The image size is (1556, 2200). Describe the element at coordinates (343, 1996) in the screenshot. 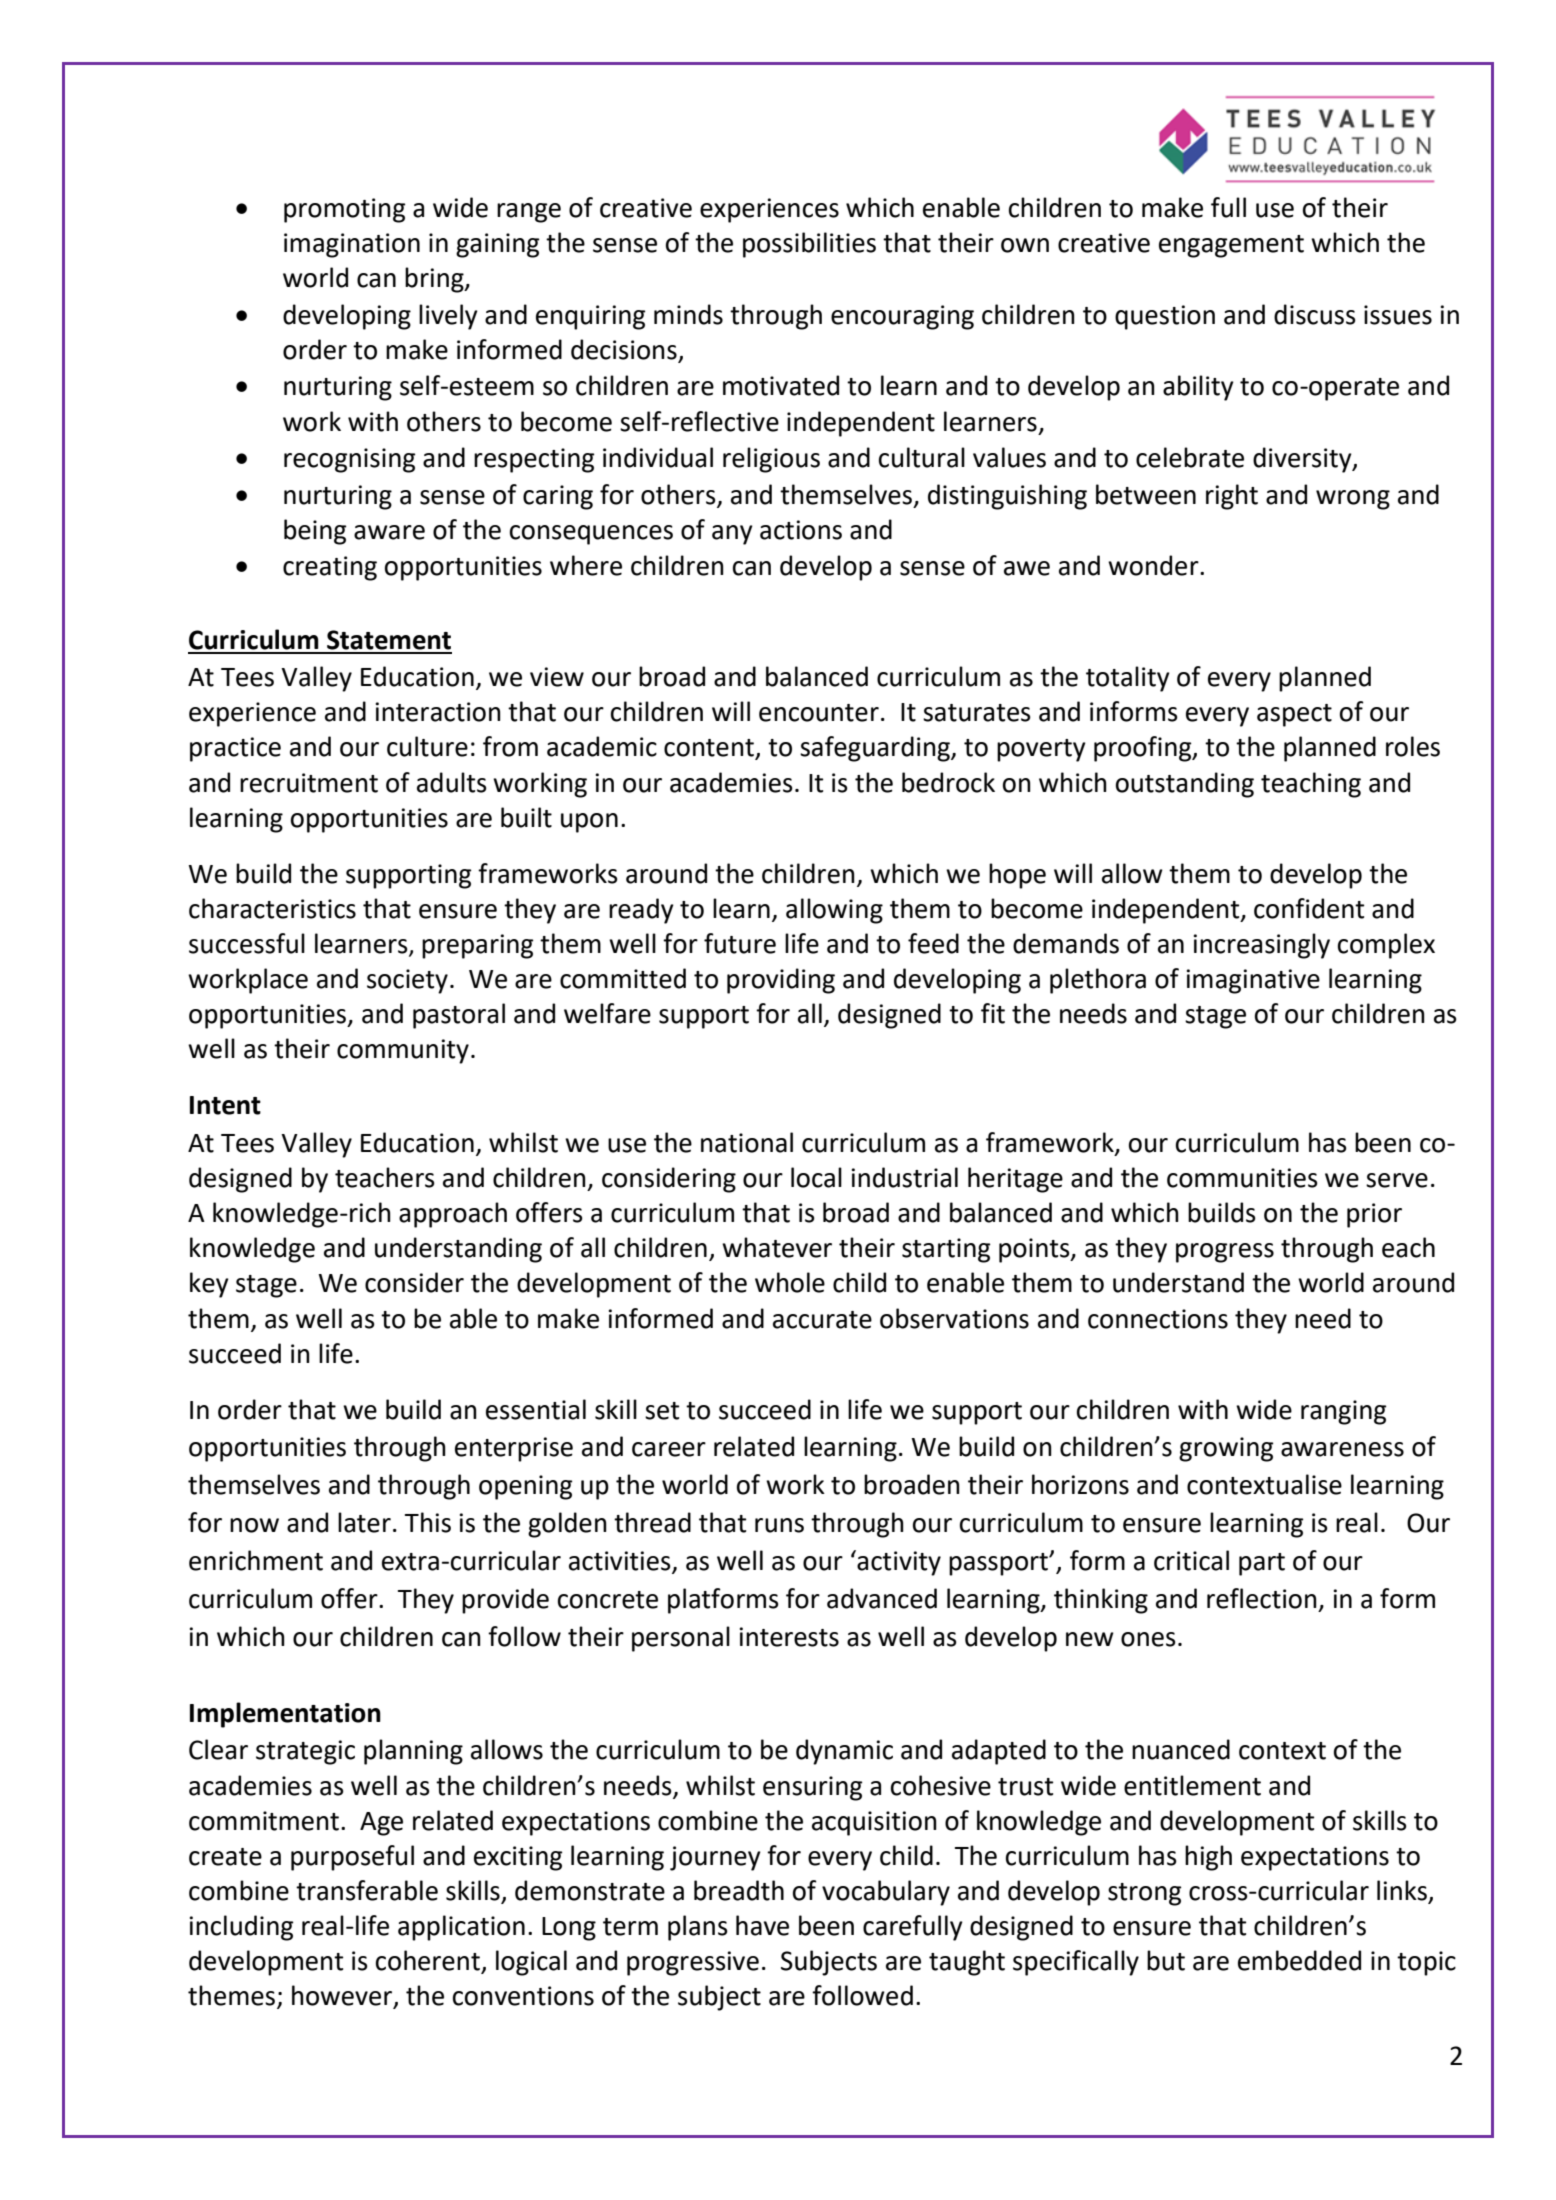

I see `however` at that location.
